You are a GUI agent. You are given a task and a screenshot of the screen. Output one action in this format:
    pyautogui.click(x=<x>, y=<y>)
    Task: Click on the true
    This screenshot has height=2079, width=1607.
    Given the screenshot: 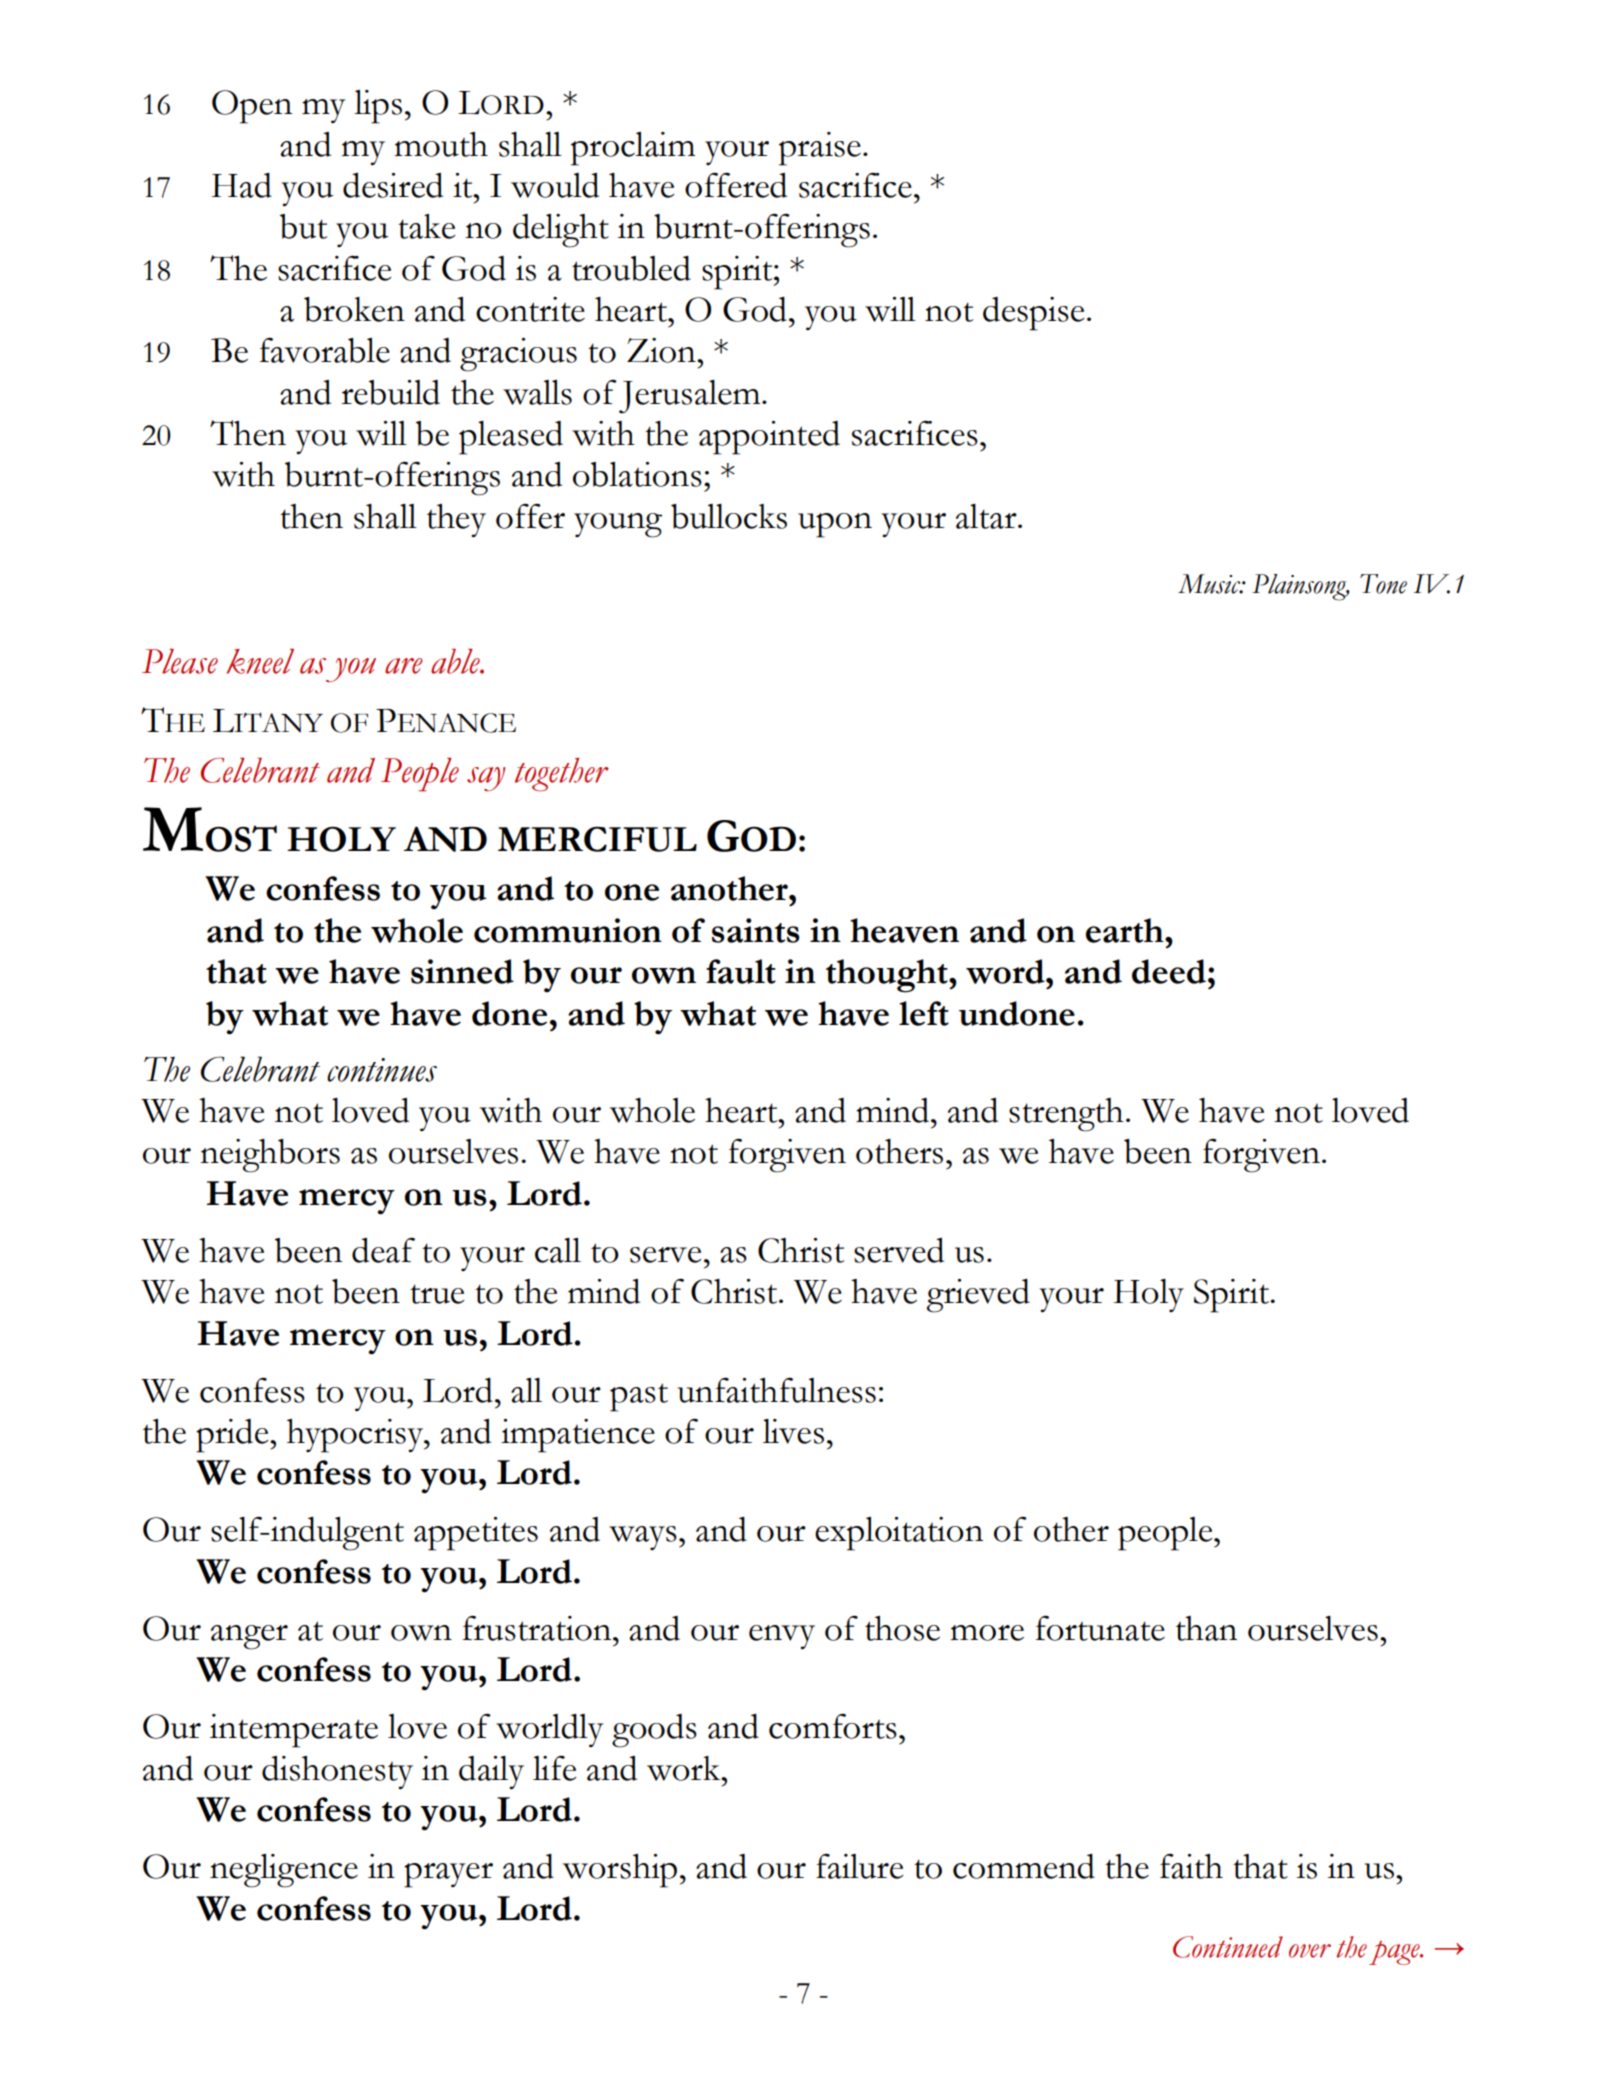 What is the action you would take?
    pyautogui.click(x=437, y=1294)
